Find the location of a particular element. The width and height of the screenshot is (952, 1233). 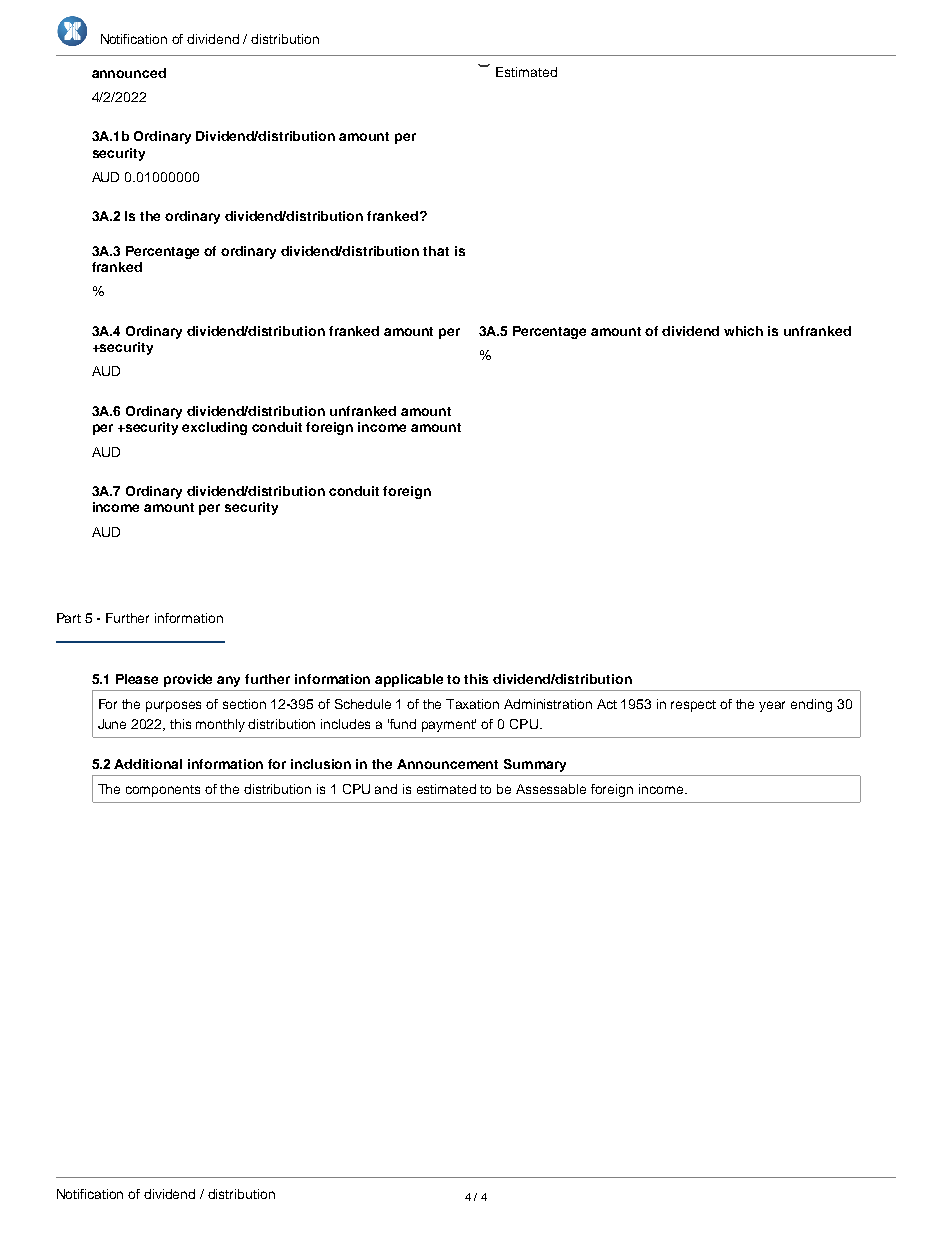

Part is located at coordinates (69, 618).
